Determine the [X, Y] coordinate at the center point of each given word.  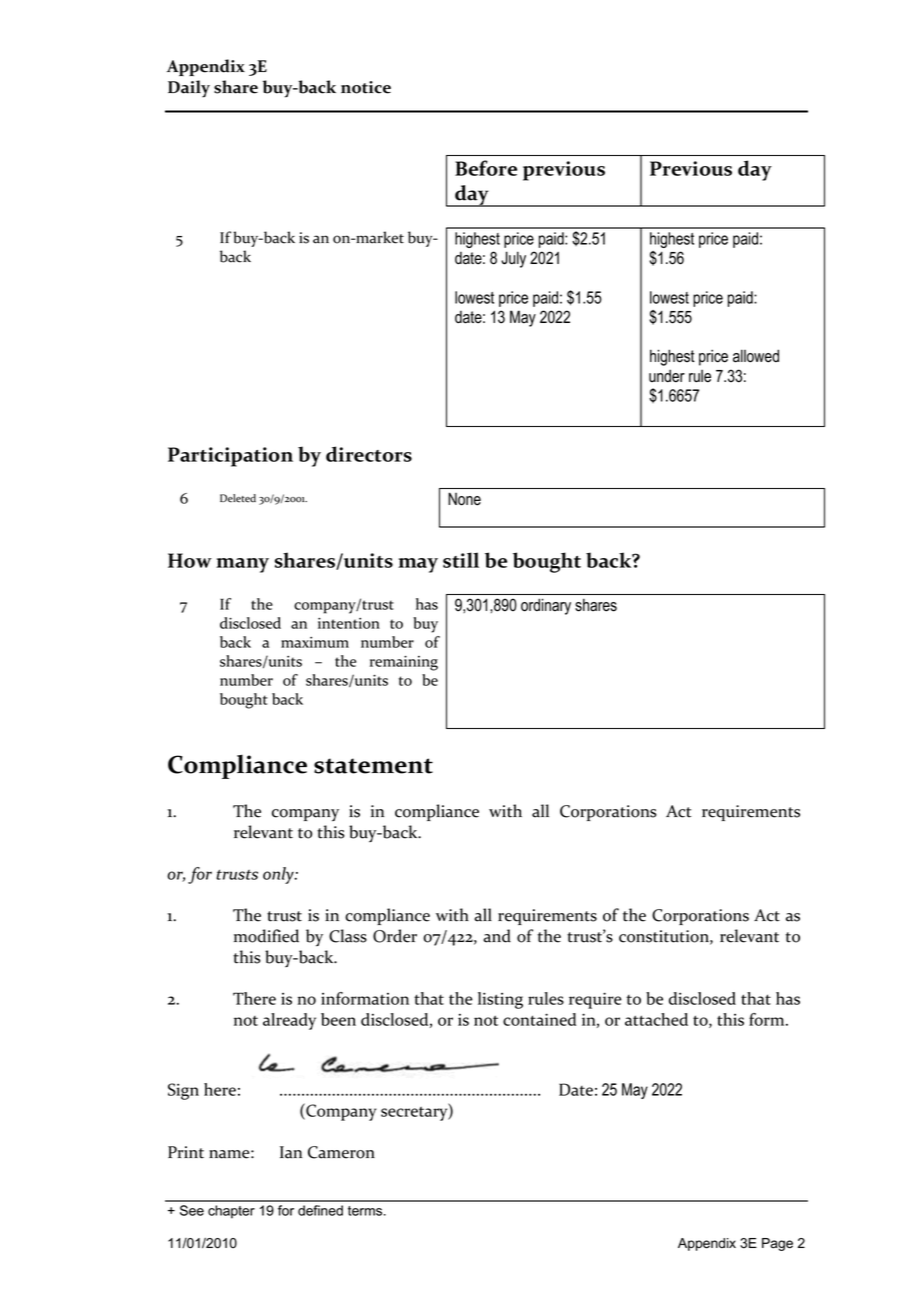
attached [656, 1019]
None [464, 499]
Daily [189, 89]
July [513, 259]
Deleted [238, 498]
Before [486, 168]
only [279, 875]
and [497, 936]
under [667, 376]
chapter [231, 1212]
